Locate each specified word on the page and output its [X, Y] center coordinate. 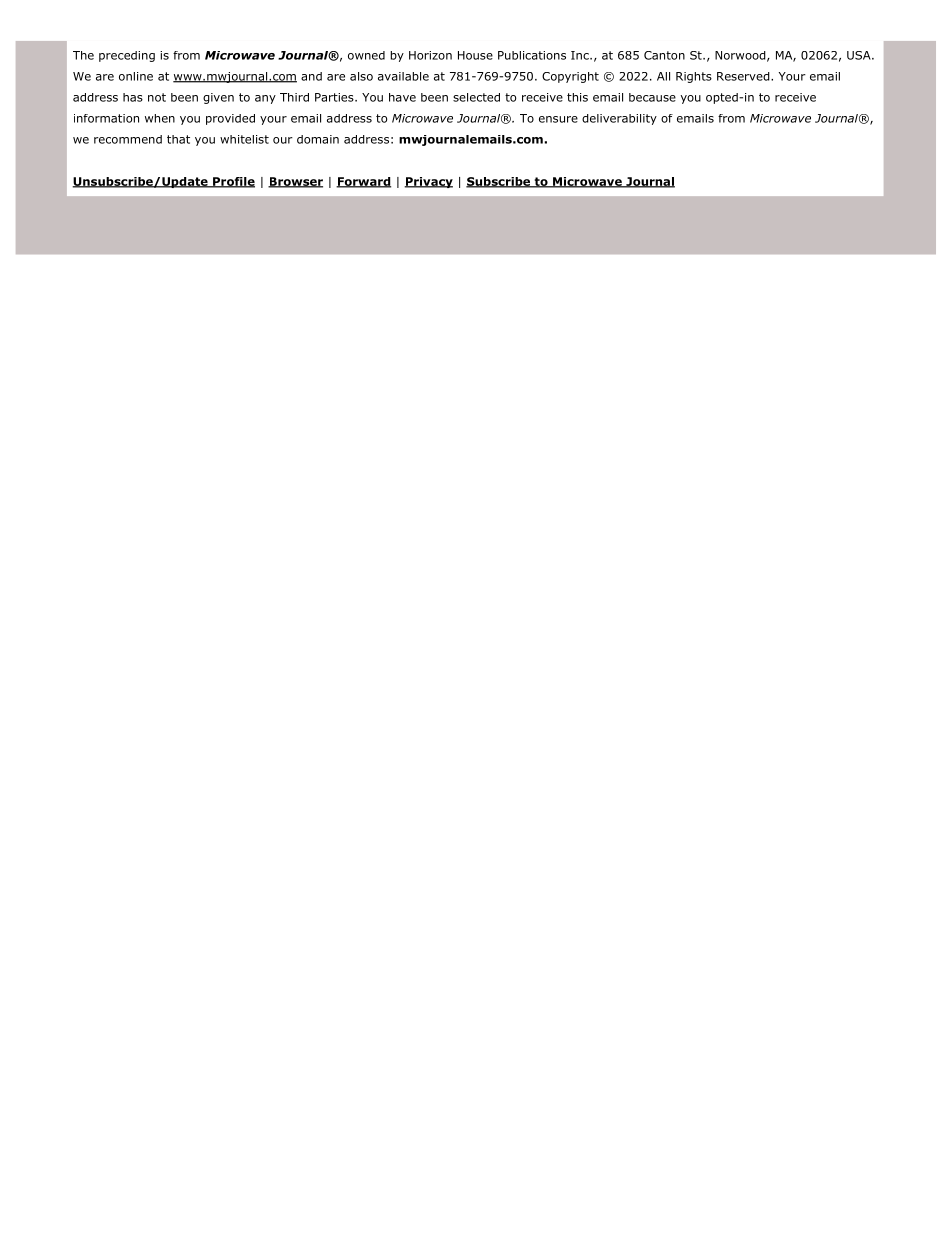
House [475, 55]
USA [860, 55]
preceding [127, 56]
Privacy [428, 182]
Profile [233, 182]
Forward [363, 182]
